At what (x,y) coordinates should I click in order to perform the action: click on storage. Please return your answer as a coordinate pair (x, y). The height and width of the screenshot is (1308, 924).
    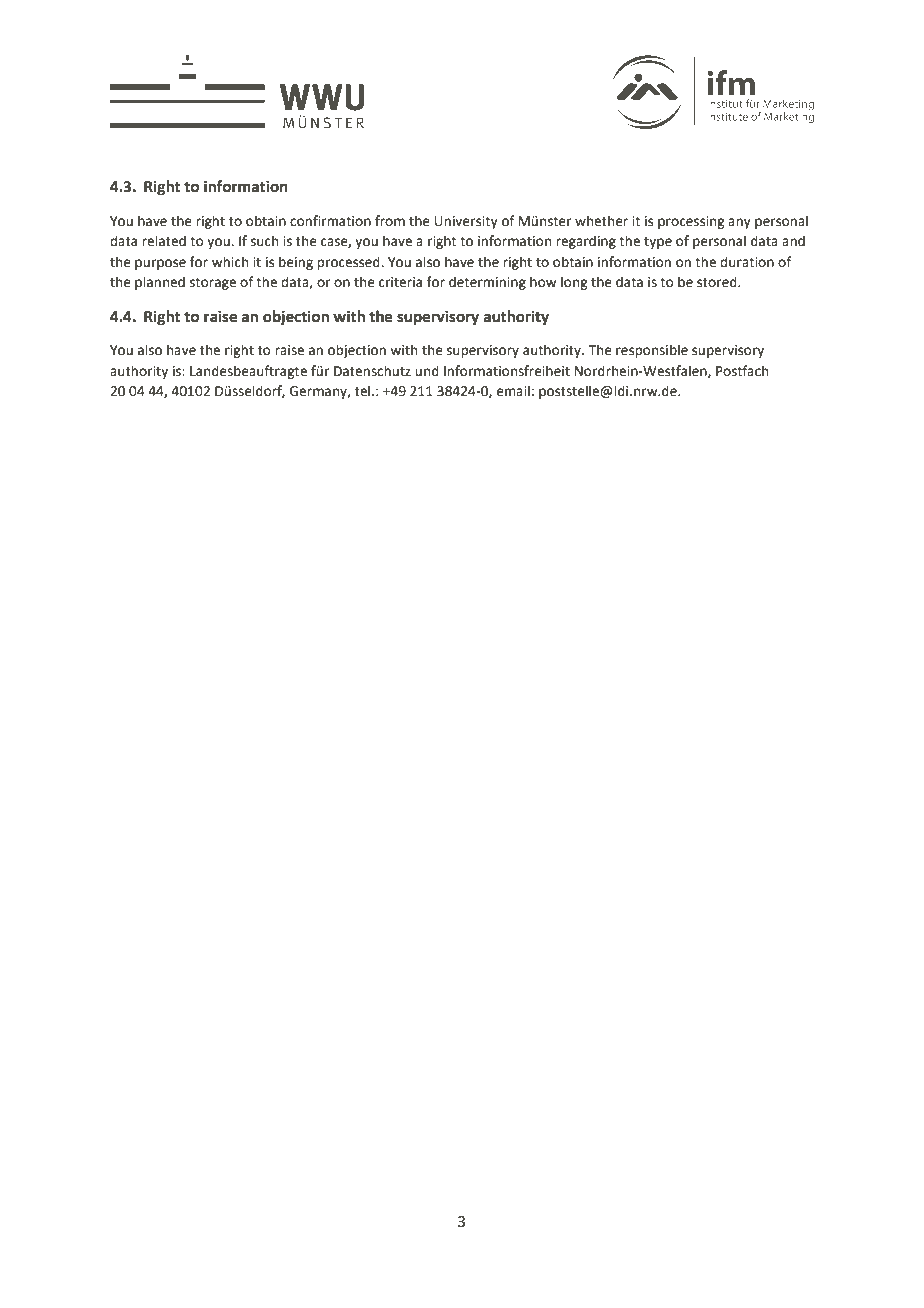
    Looking at the image, I should click on (213, 284).
